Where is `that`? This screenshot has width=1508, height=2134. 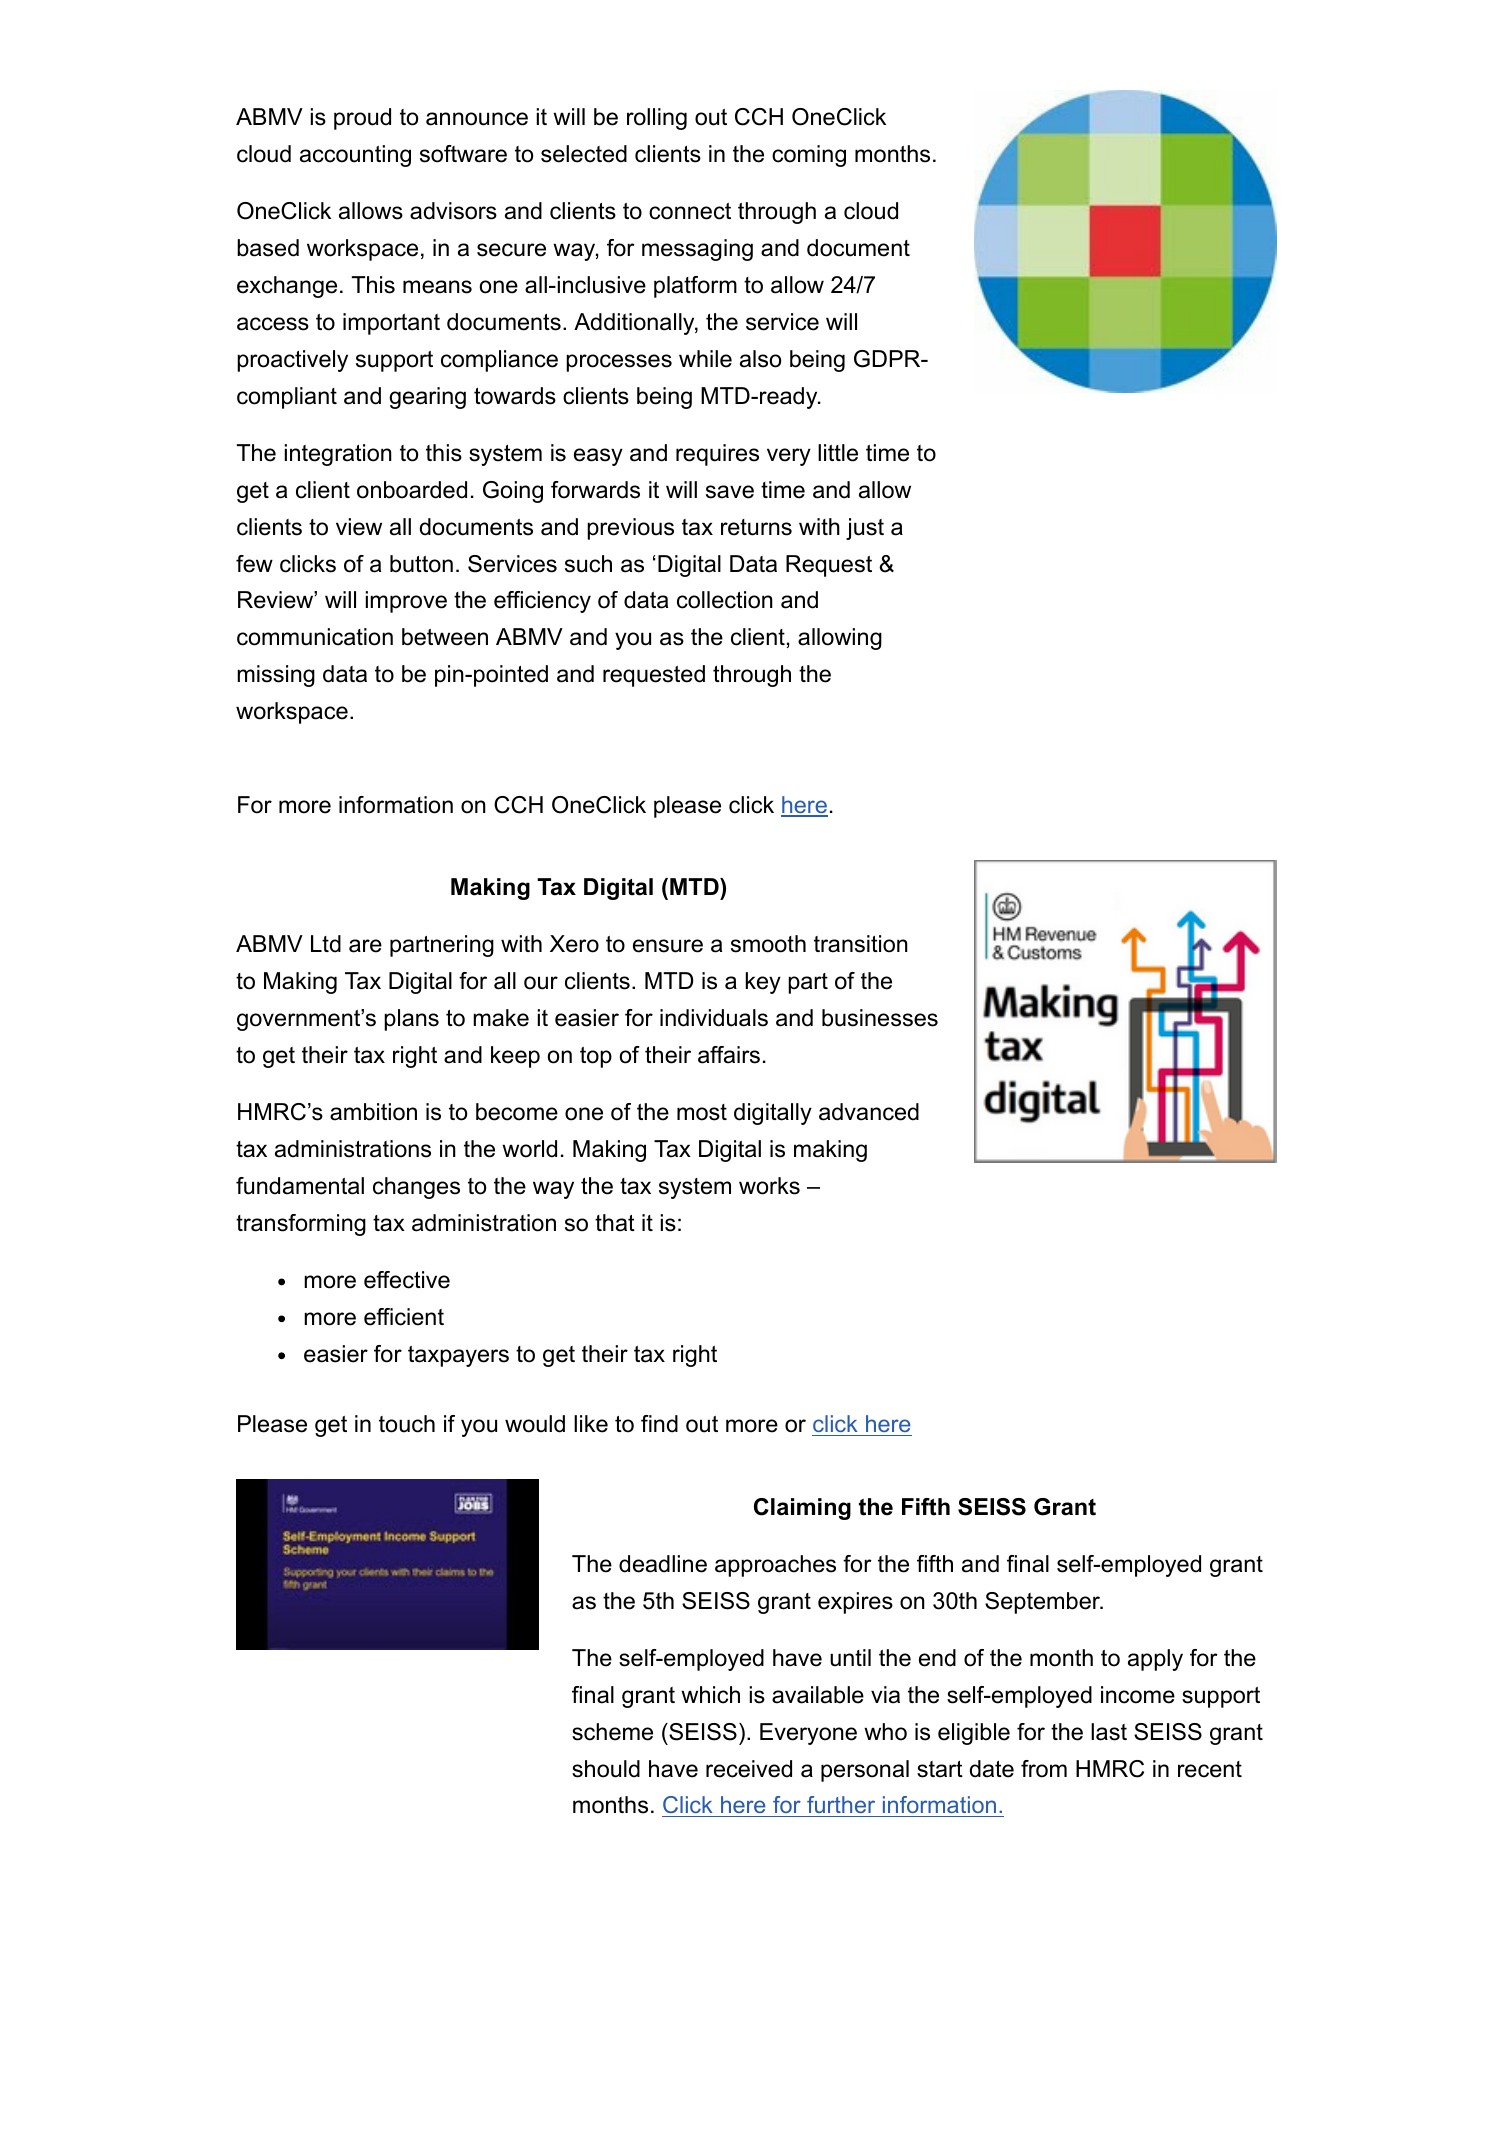
that is located at coordinates (615, 1223).
